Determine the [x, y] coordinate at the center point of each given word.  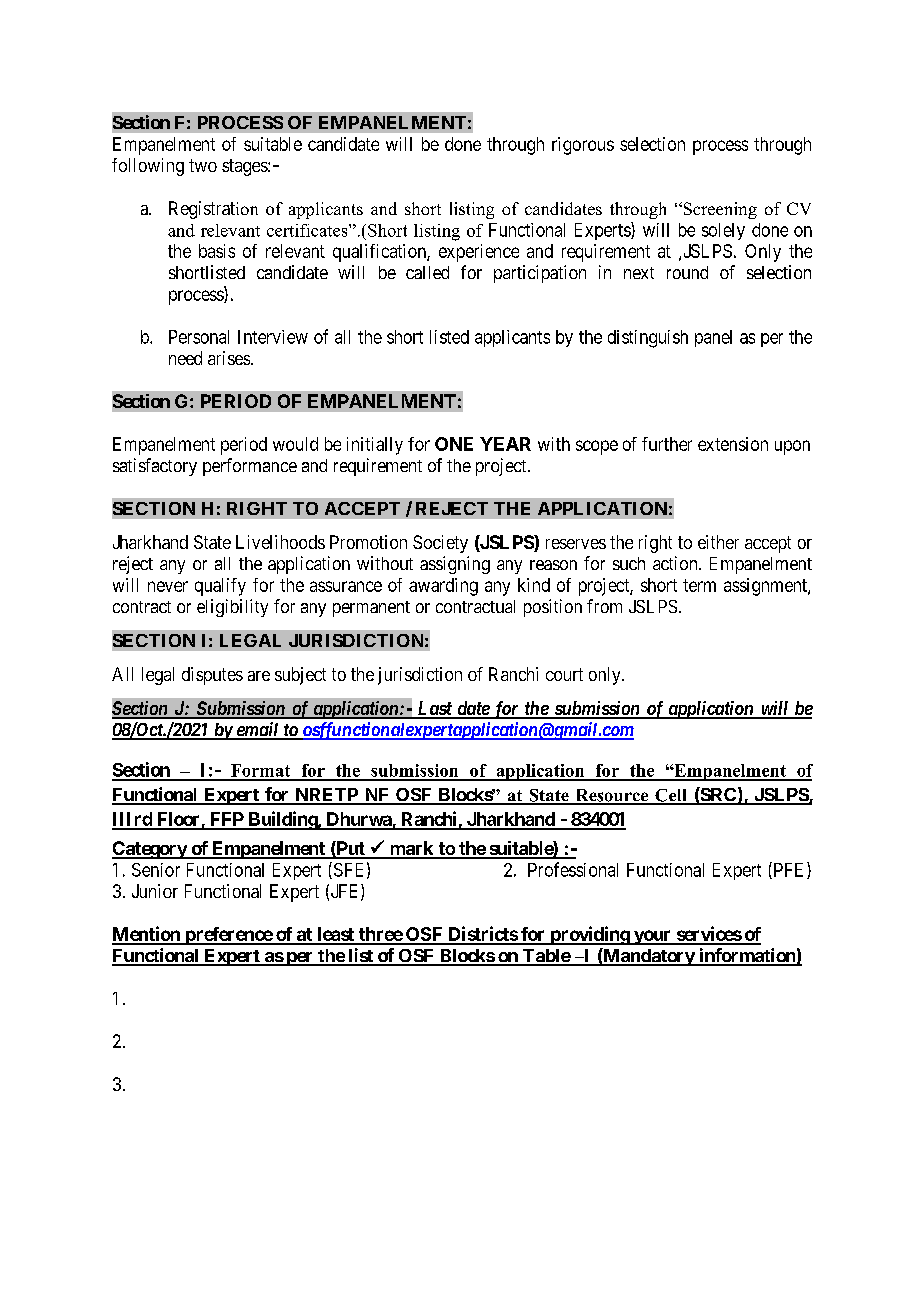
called [427, 272]
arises [229, 358]
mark [411, 849]
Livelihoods [280, 542]
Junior [155, 891]
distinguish [648, 339]
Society [440, 544]
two [203, 165]
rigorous [583, 146]
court [564, 674]
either [718, 542]
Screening [719, 210]
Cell [671, 796]
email [257, 730]
